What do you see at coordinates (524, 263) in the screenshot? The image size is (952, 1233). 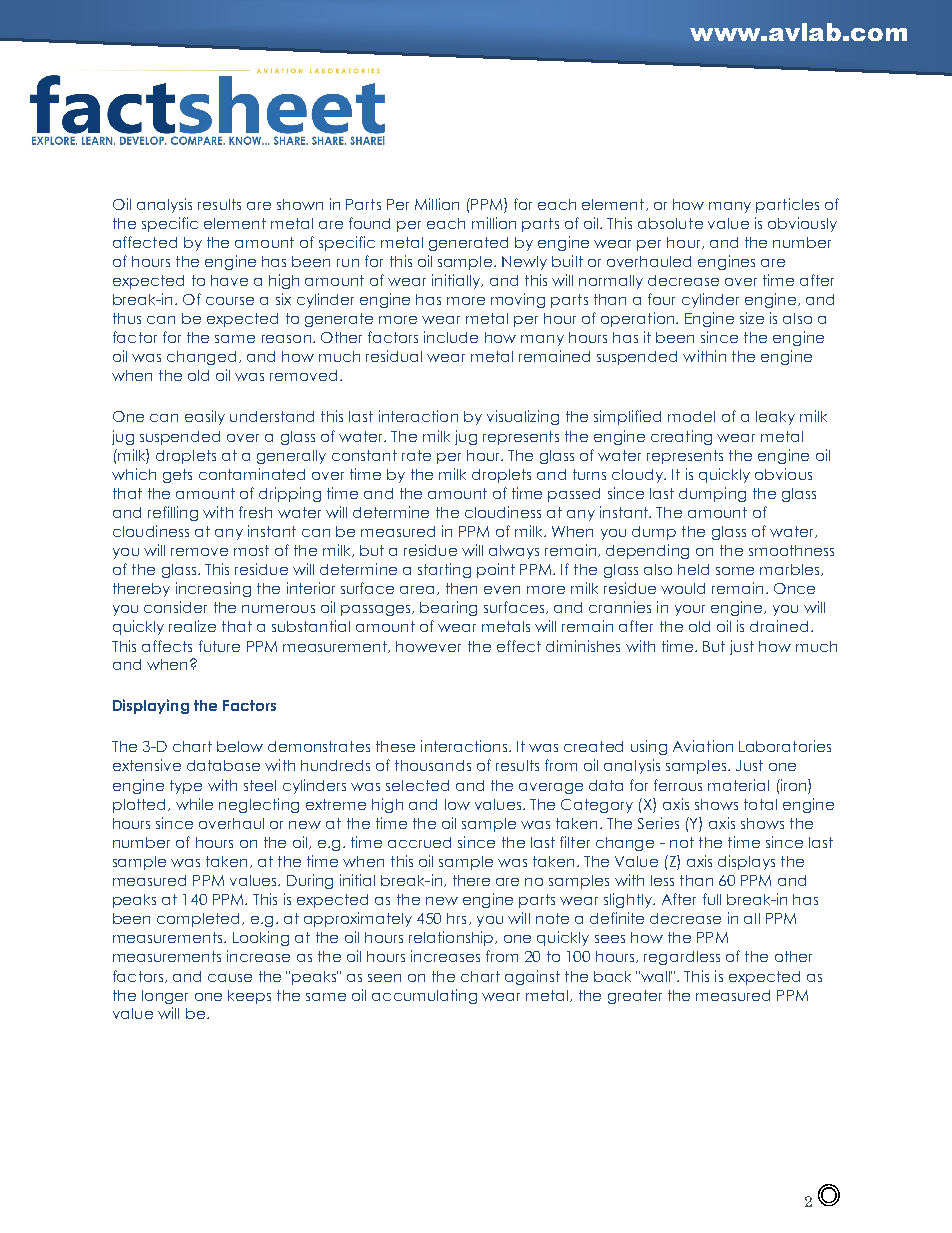 I see `Newly` at bounding box center [524, 263].
